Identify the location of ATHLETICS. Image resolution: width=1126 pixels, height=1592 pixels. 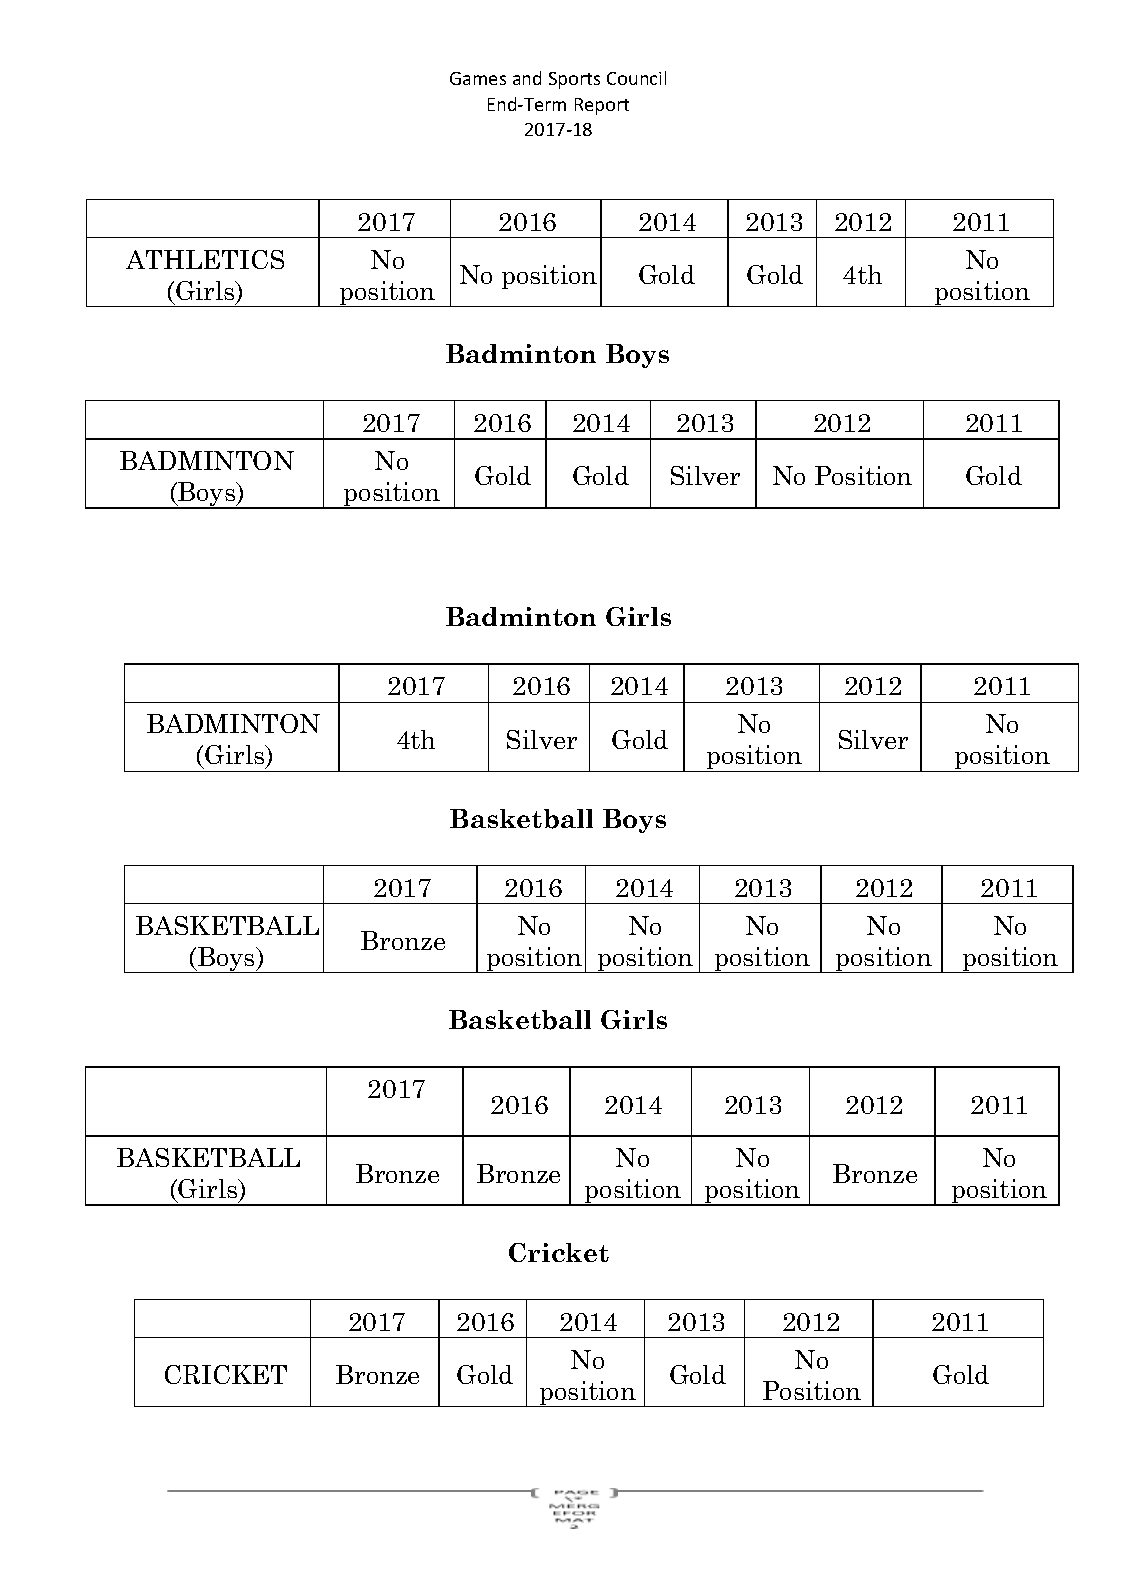
(205, 259).
